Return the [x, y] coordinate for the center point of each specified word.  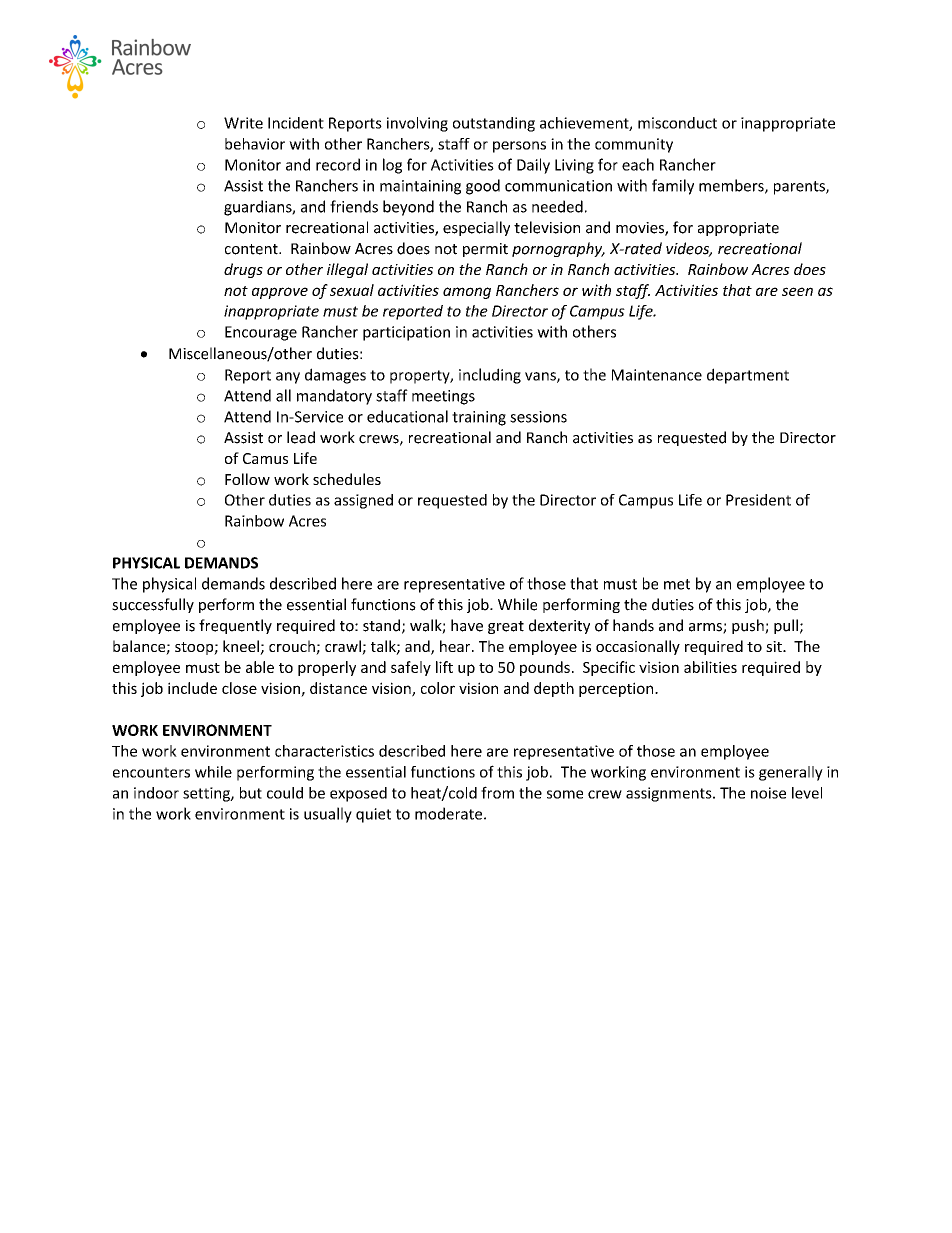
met [677, 584]
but [251, 793]
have [467, 625]
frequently [235, 626]
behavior [255, 144]
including [490, 376]
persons [519, 147]
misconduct [677, 123]
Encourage [261, 333]
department [748, 376]
